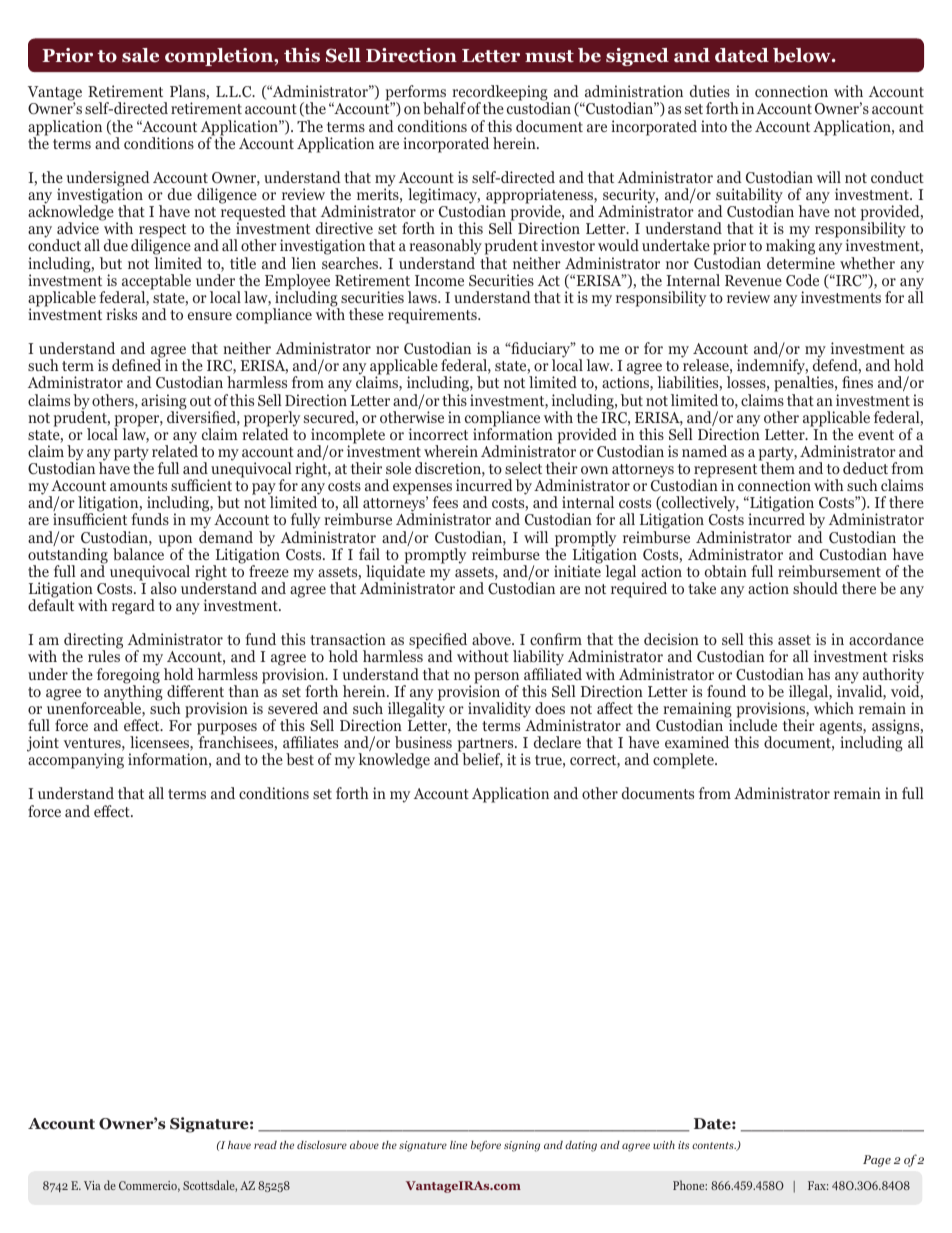 This document has width=952, height=1233. What do you see at coordinates (140, 55) in the document?
I see `sale` at bounding box center [140, 55].
